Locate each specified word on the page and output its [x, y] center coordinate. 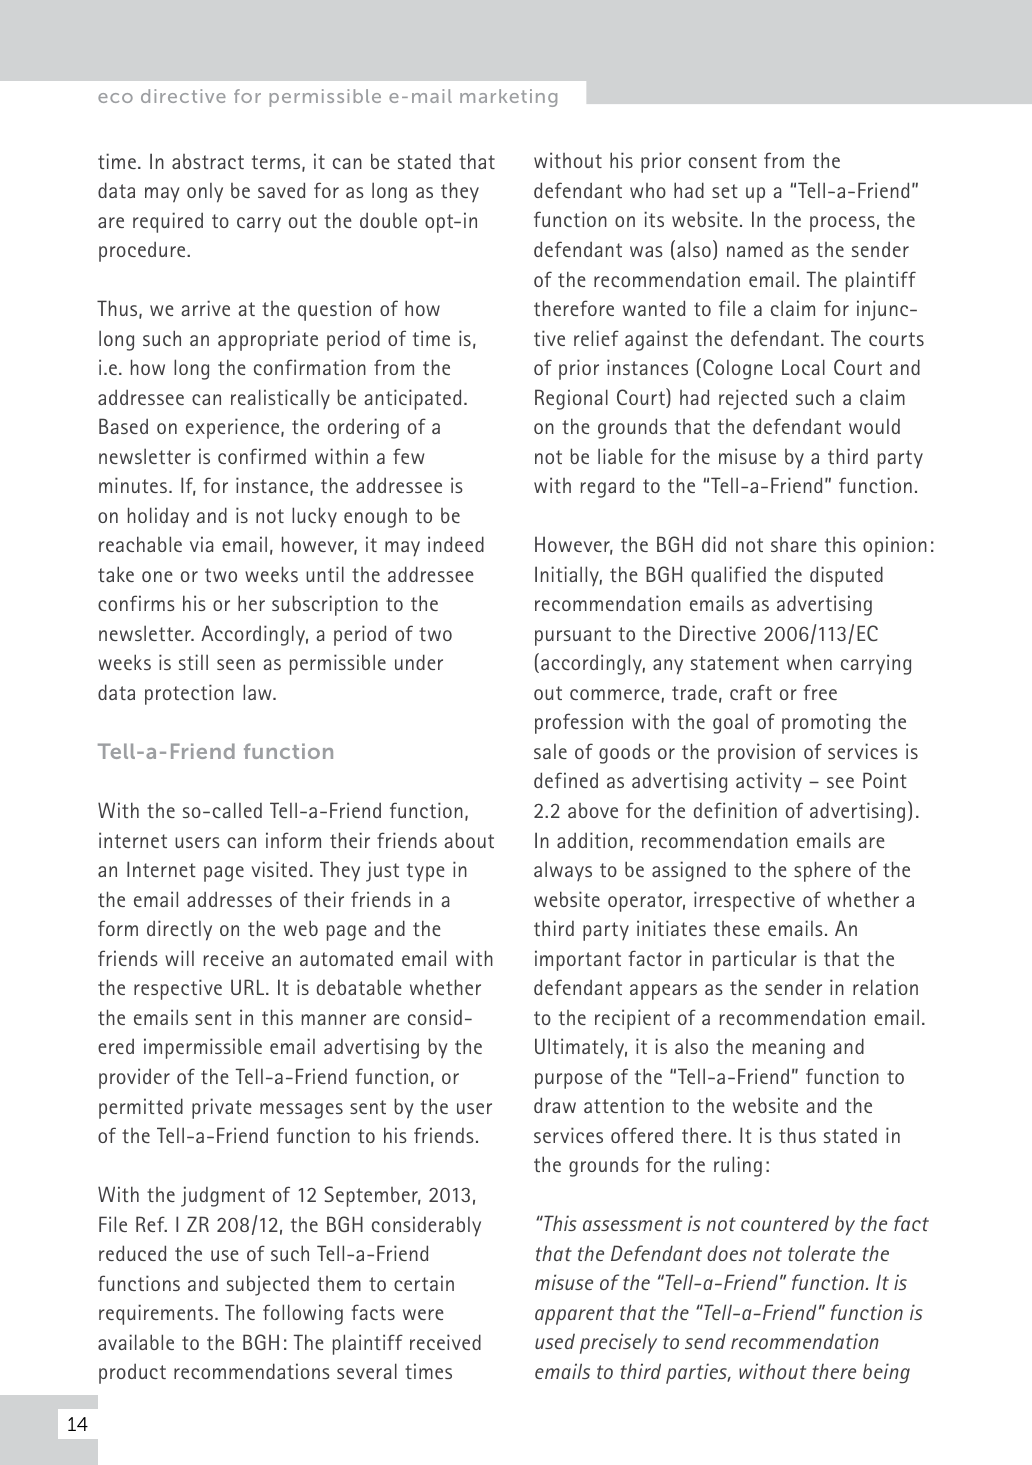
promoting [826, 723]
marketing [508, 98]
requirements [156, 1314]
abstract [208, 161]
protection [189, 694]
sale [550, 751]
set [724, 191]
